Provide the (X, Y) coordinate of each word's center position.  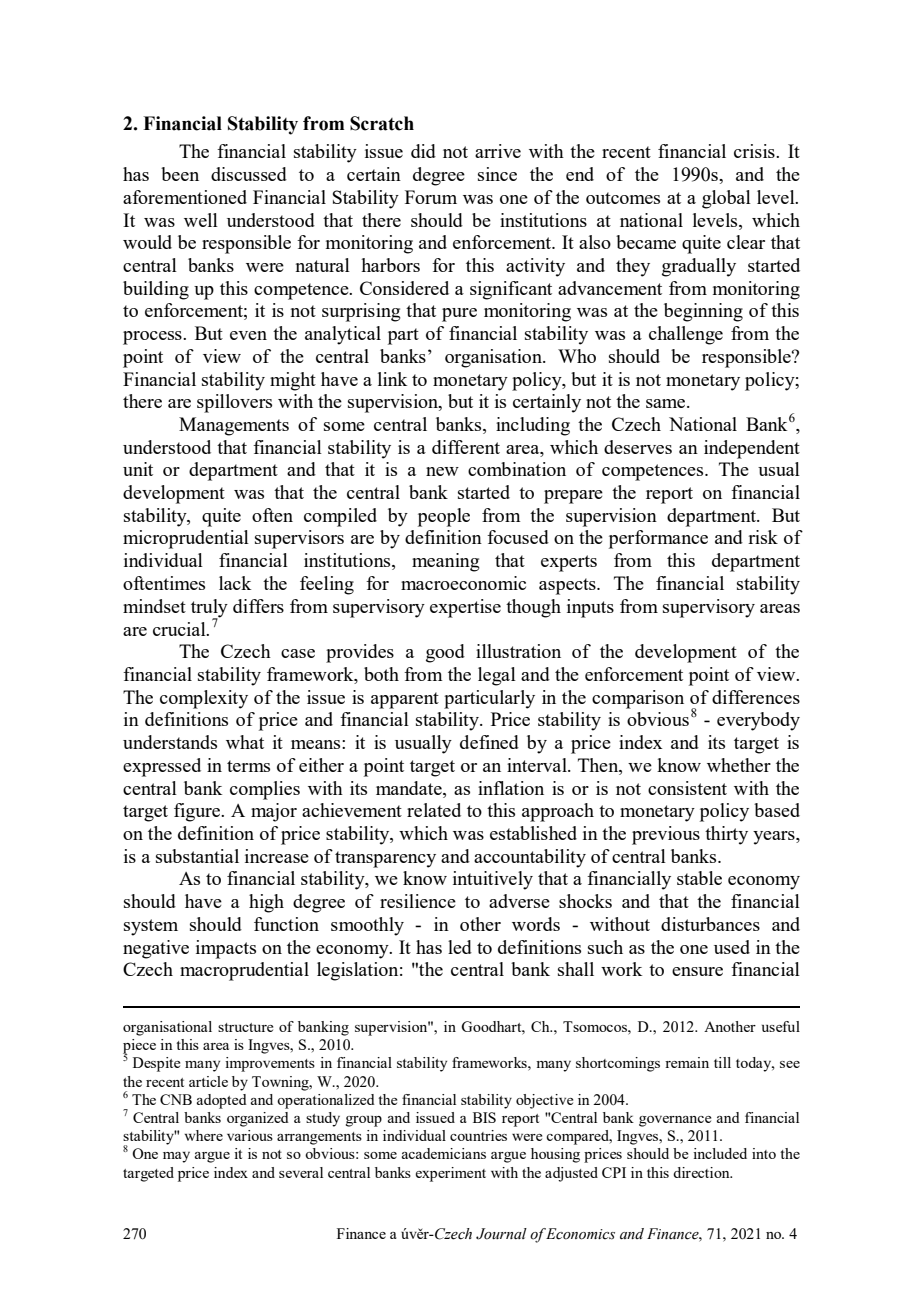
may (176, 1157)
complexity (204, 699)
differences (756, 697)
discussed (249, 174)
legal (497, 676)
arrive (498, 151)
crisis (755, 151)
